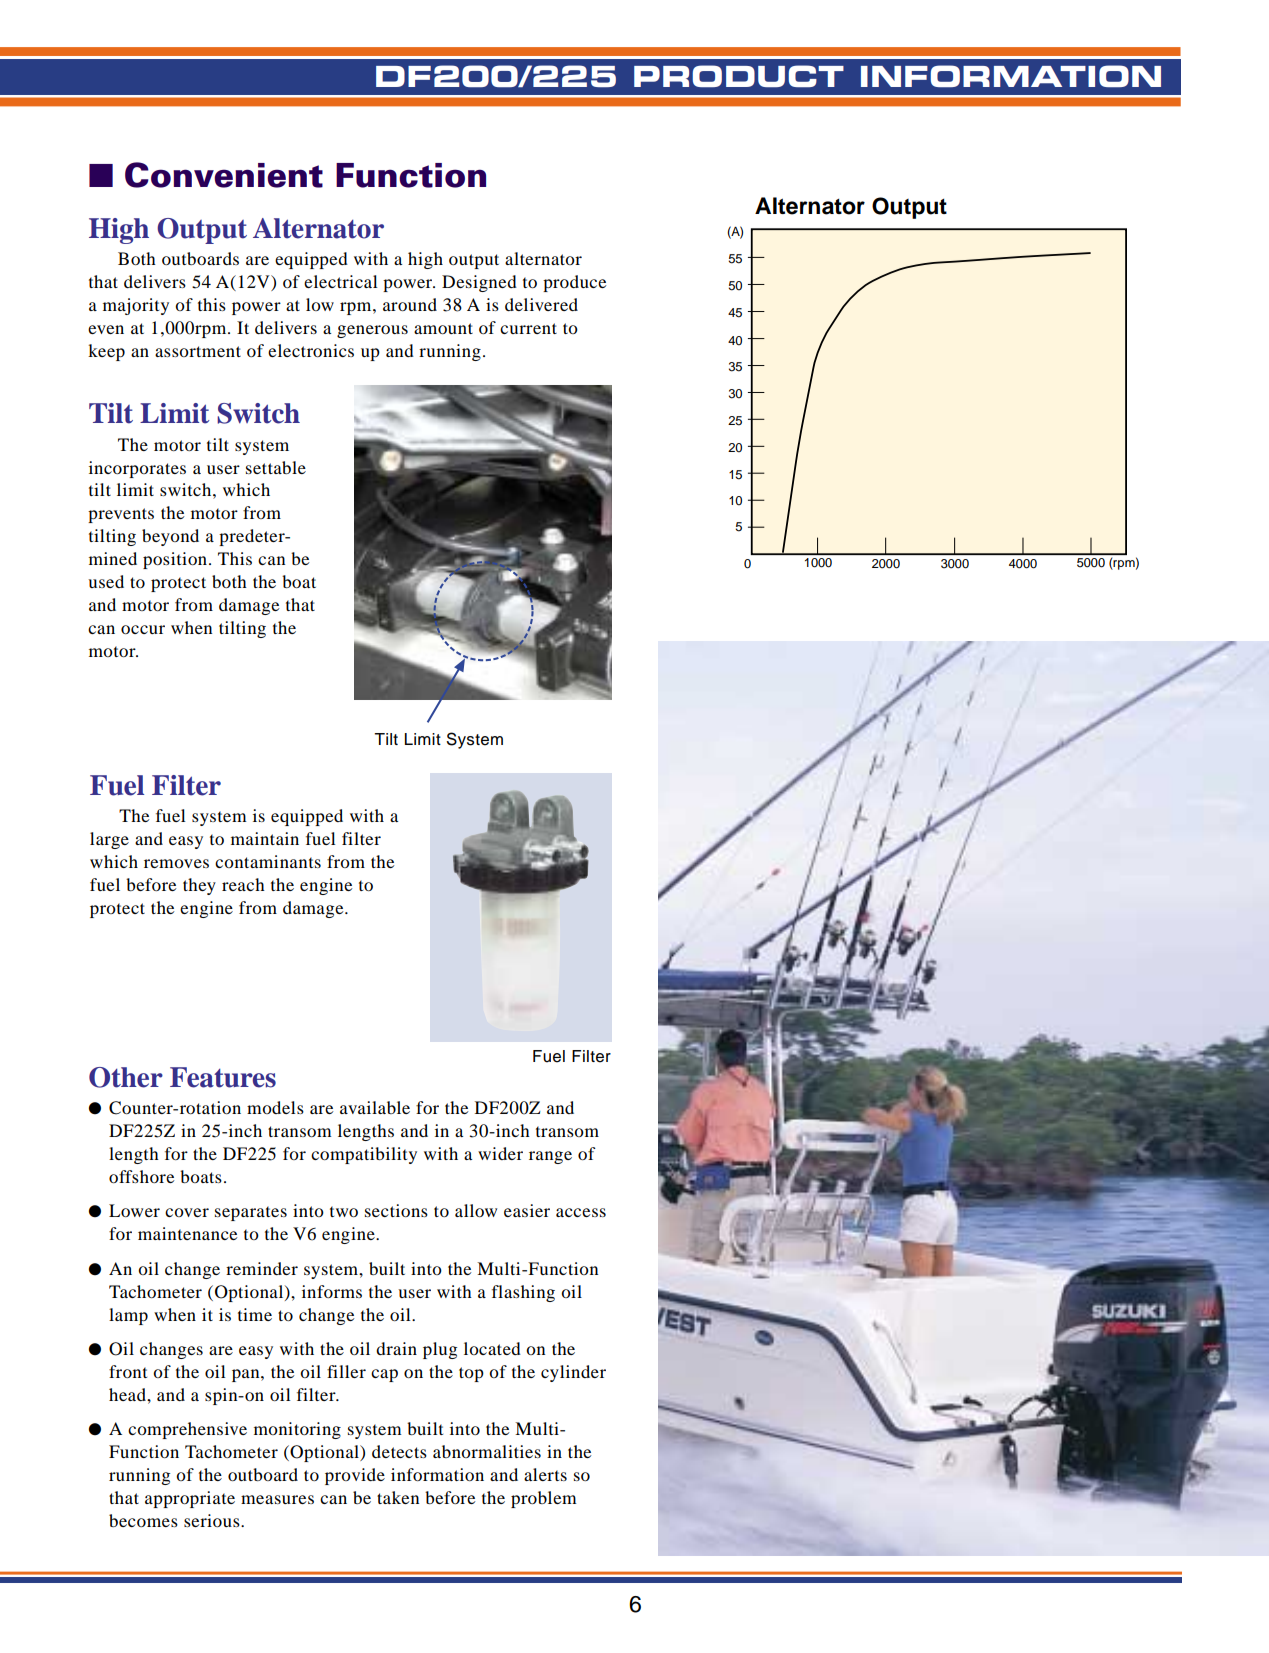 Image resolution: width=1269 pixels, height=1653 pixels. What do you see at coordinates (190, 1499) in the page?
I see `appropriate` at bounding box center [190, 1499].
